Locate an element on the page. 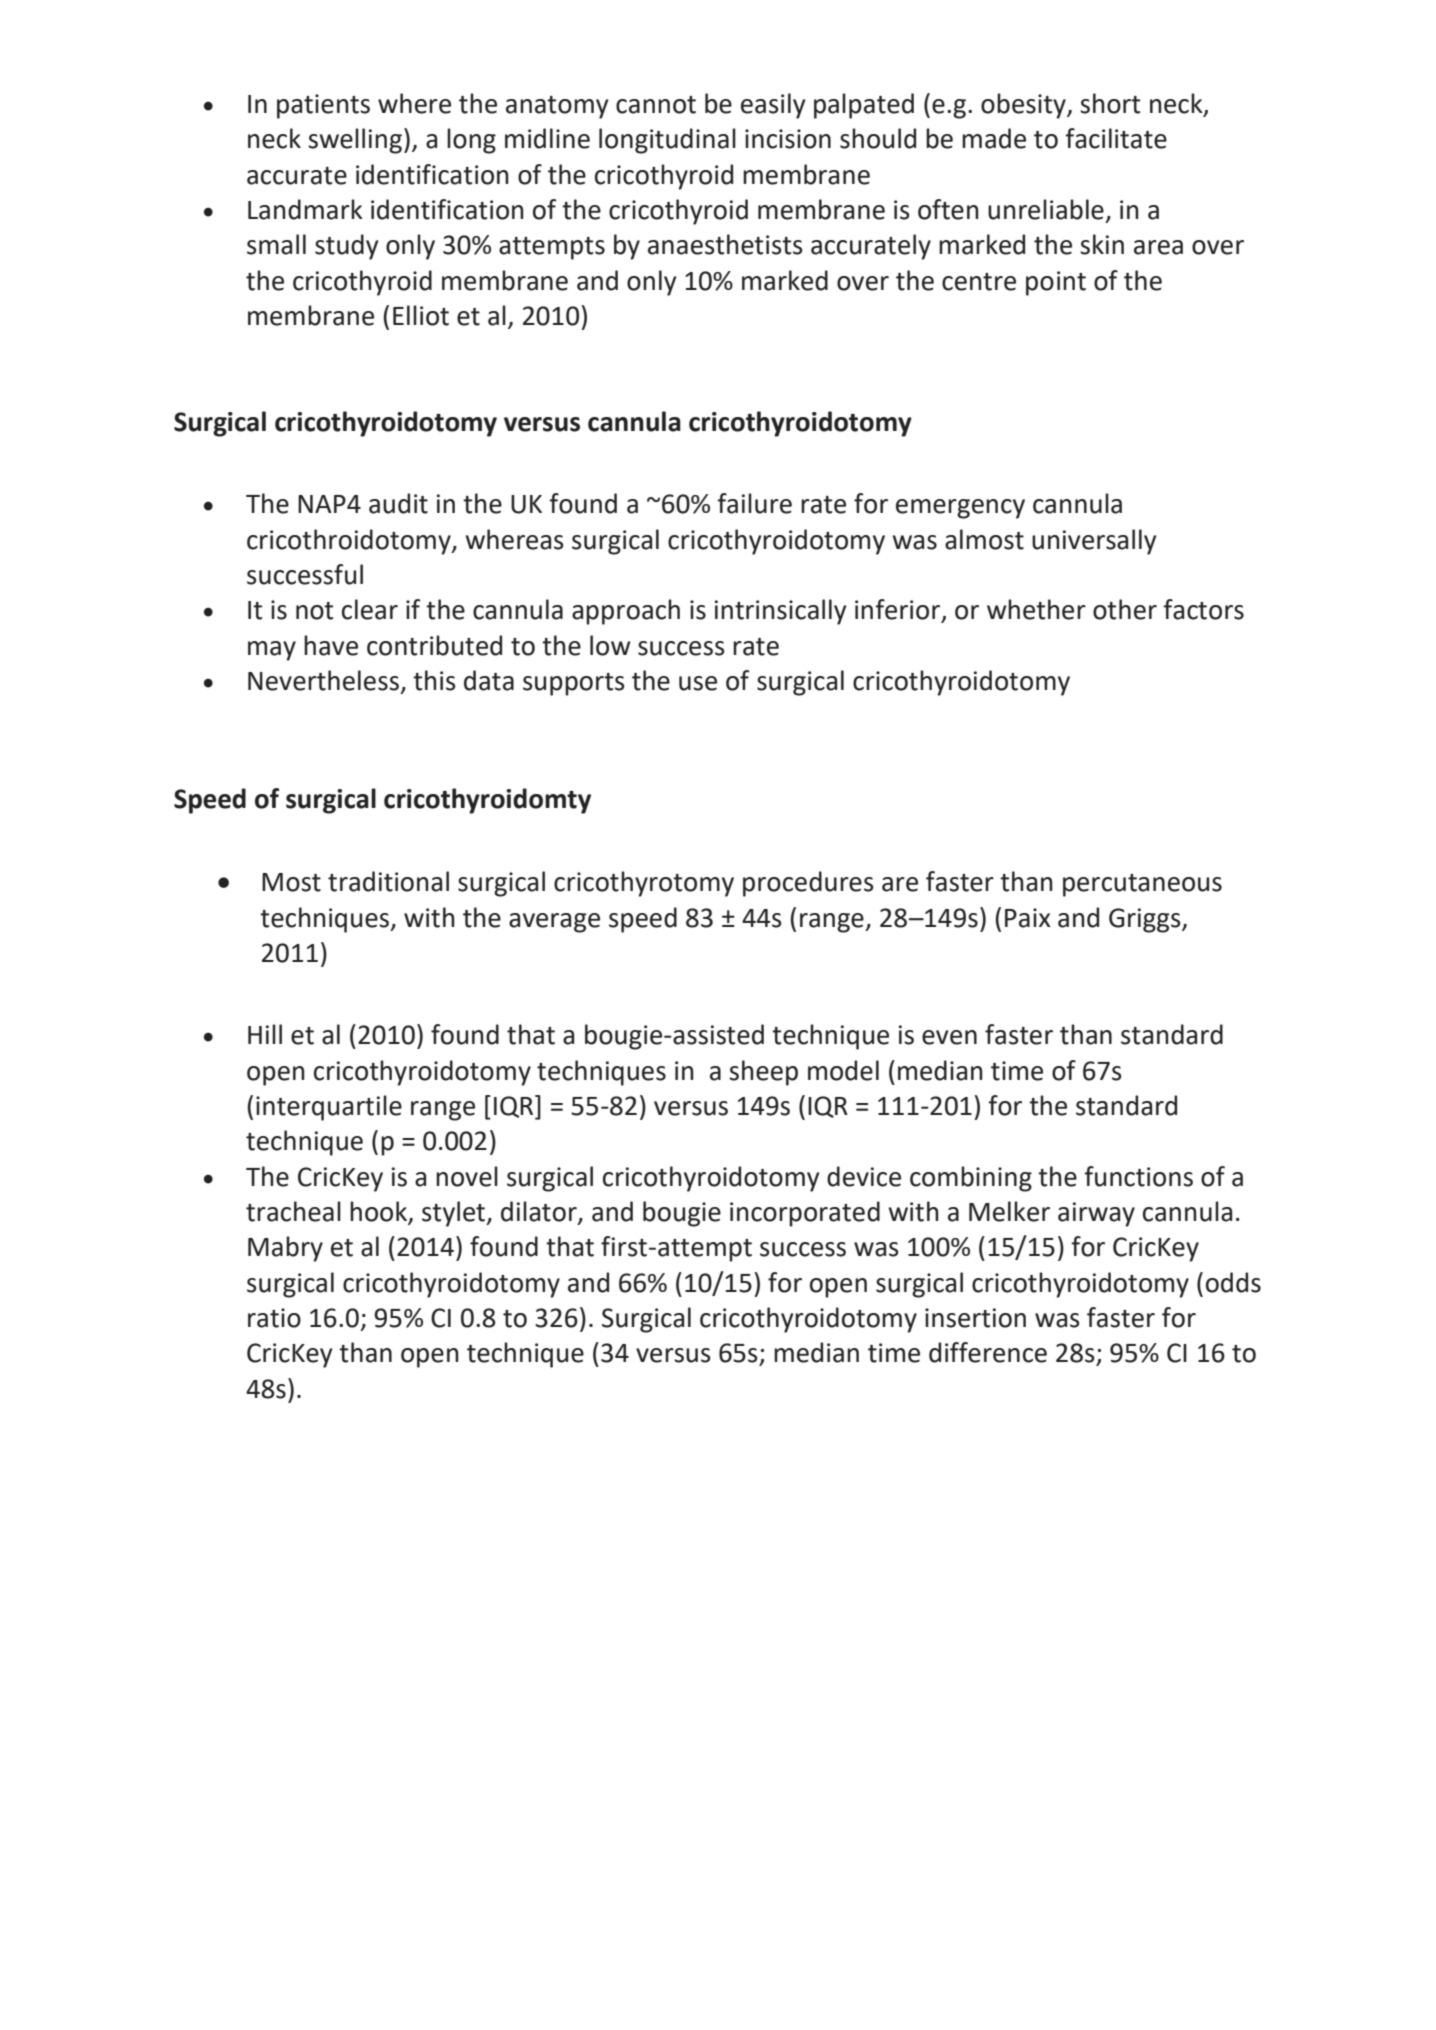 This document has height=2030, width=1436. universally is located at coordinates (1094, 542).
